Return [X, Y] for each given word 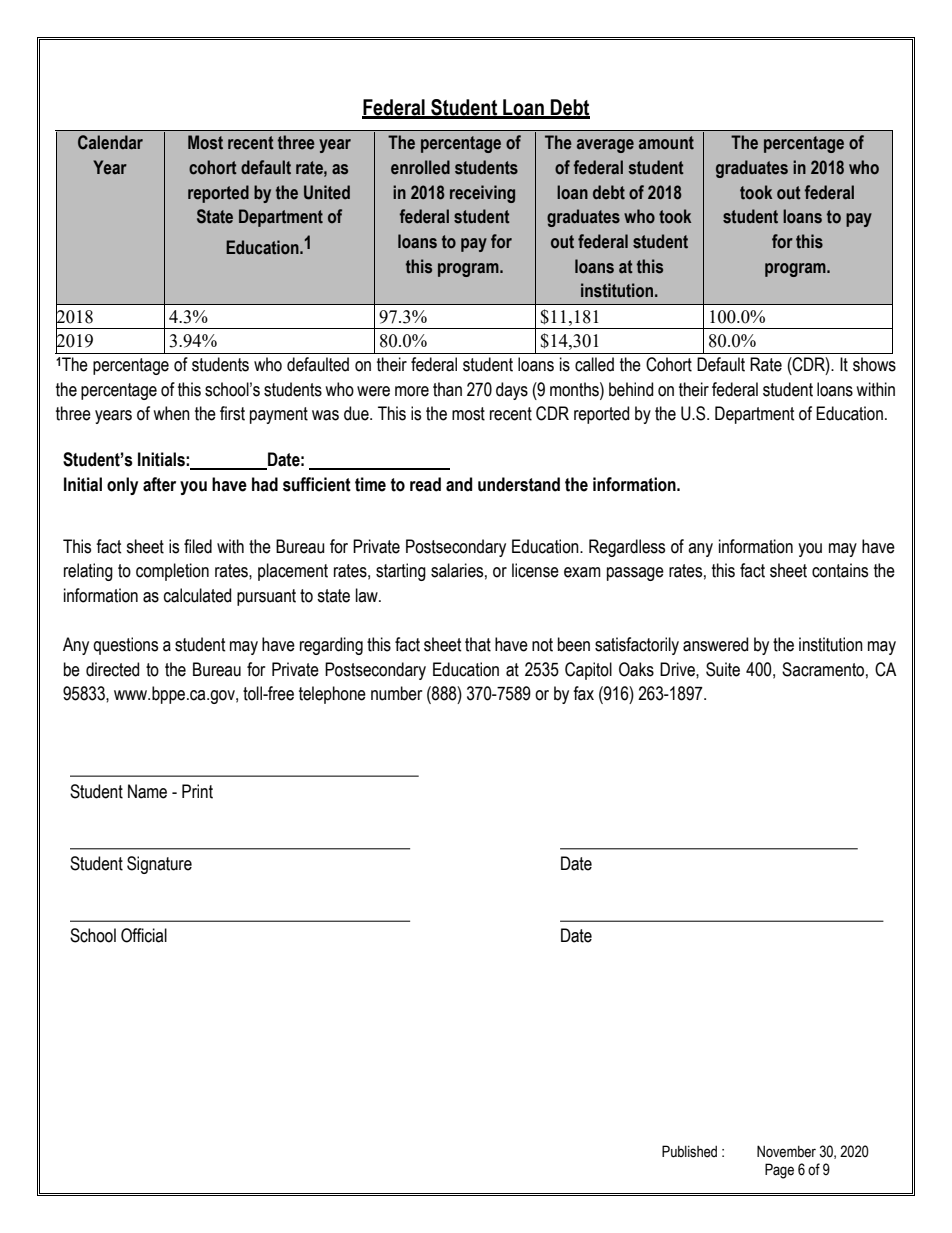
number [396, 693]
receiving [482, 194]
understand [519, 484]
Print [197, 791]
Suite [723, 669]
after [159, 484]
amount [666, 143]
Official [144, 935]
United [327, 192]
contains [840, 570]
